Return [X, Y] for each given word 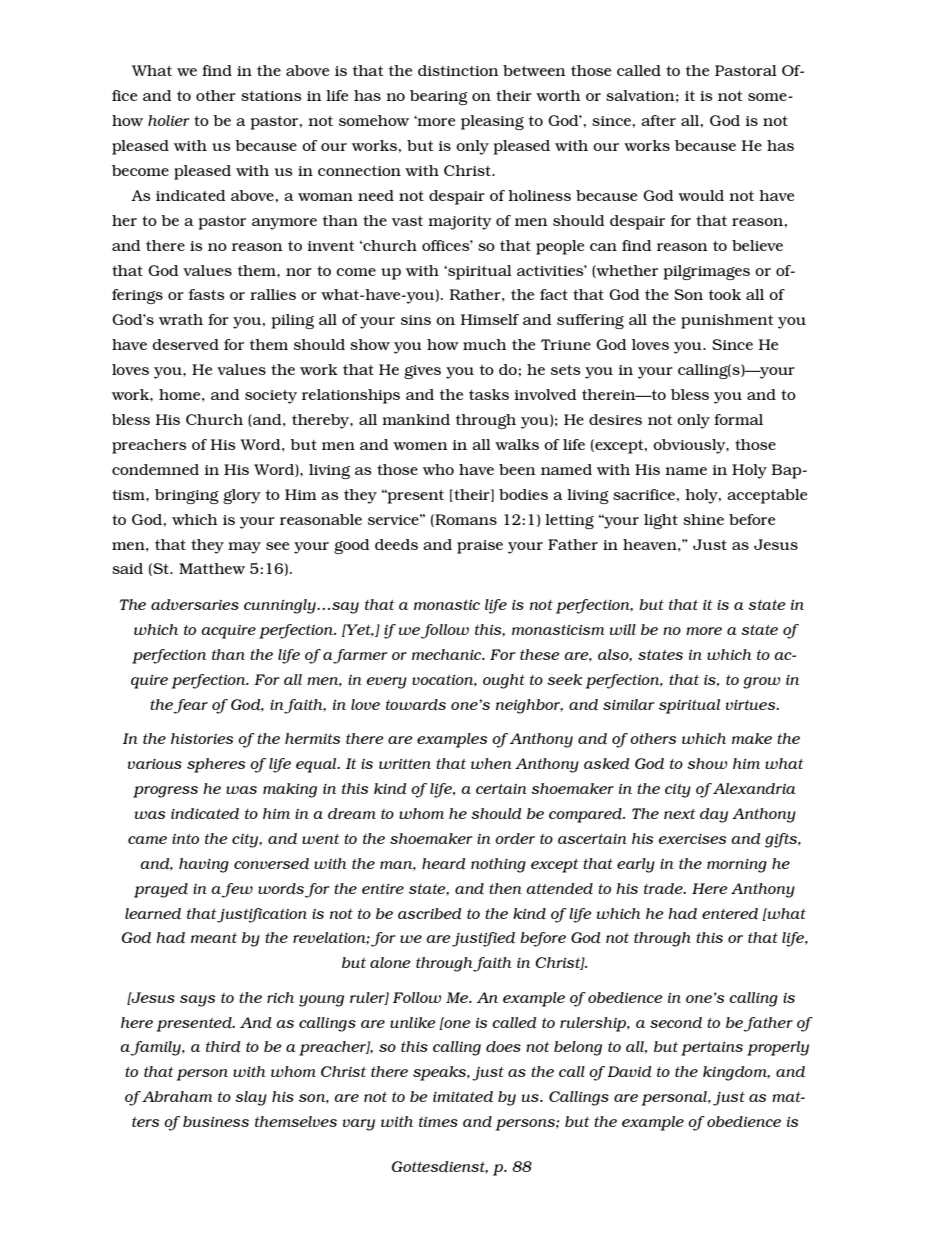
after [658, 120]
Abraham [177, 1096]
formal [738, 419]
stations [271, 96]
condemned [155, 469]
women [420, 446]
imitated [463, 1096]
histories [202, 738]
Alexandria [754, 788]
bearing [439, 97]
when [491, 763]
